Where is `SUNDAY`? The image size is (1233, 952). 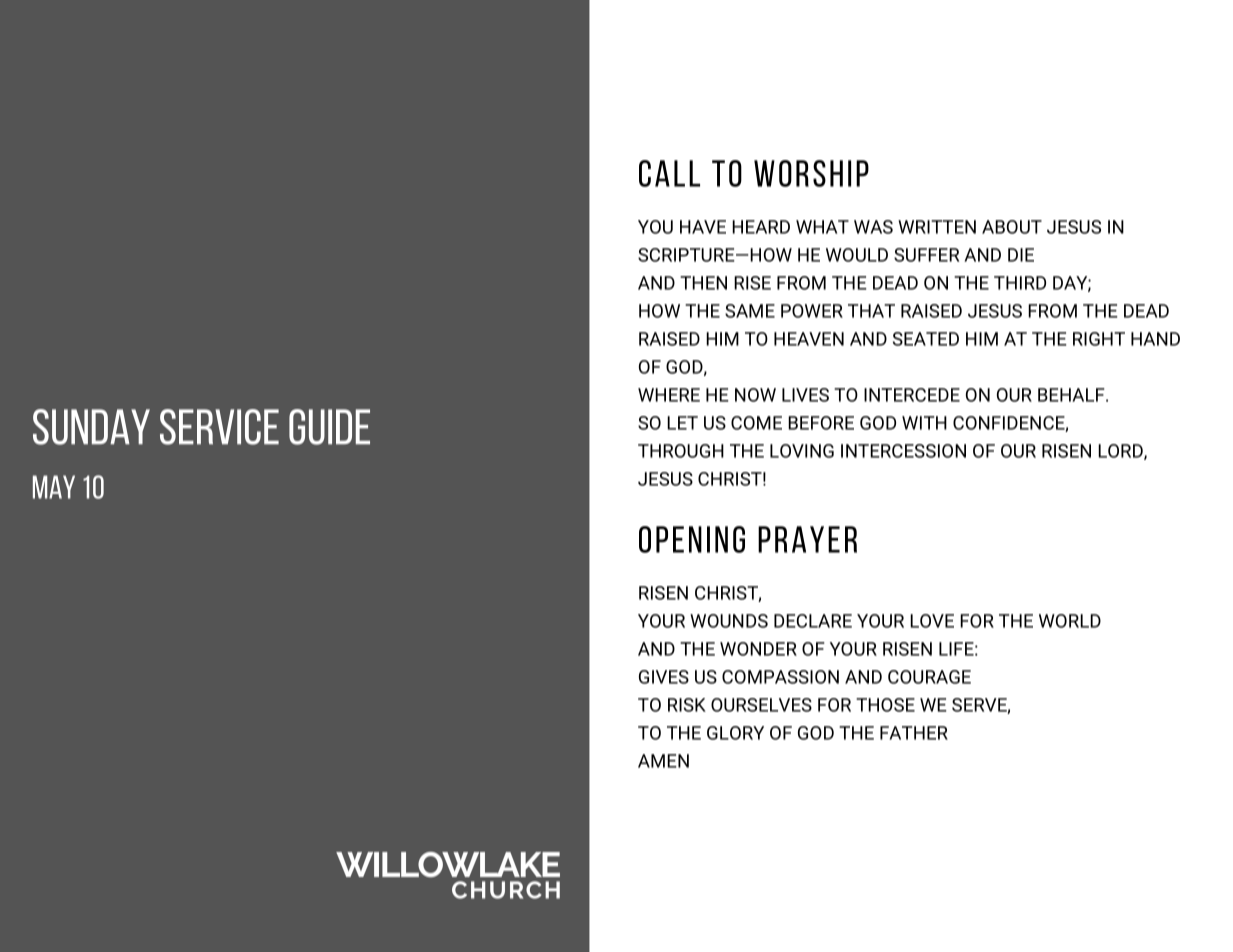 SUNDAY is located at coordinates (91, 427).
